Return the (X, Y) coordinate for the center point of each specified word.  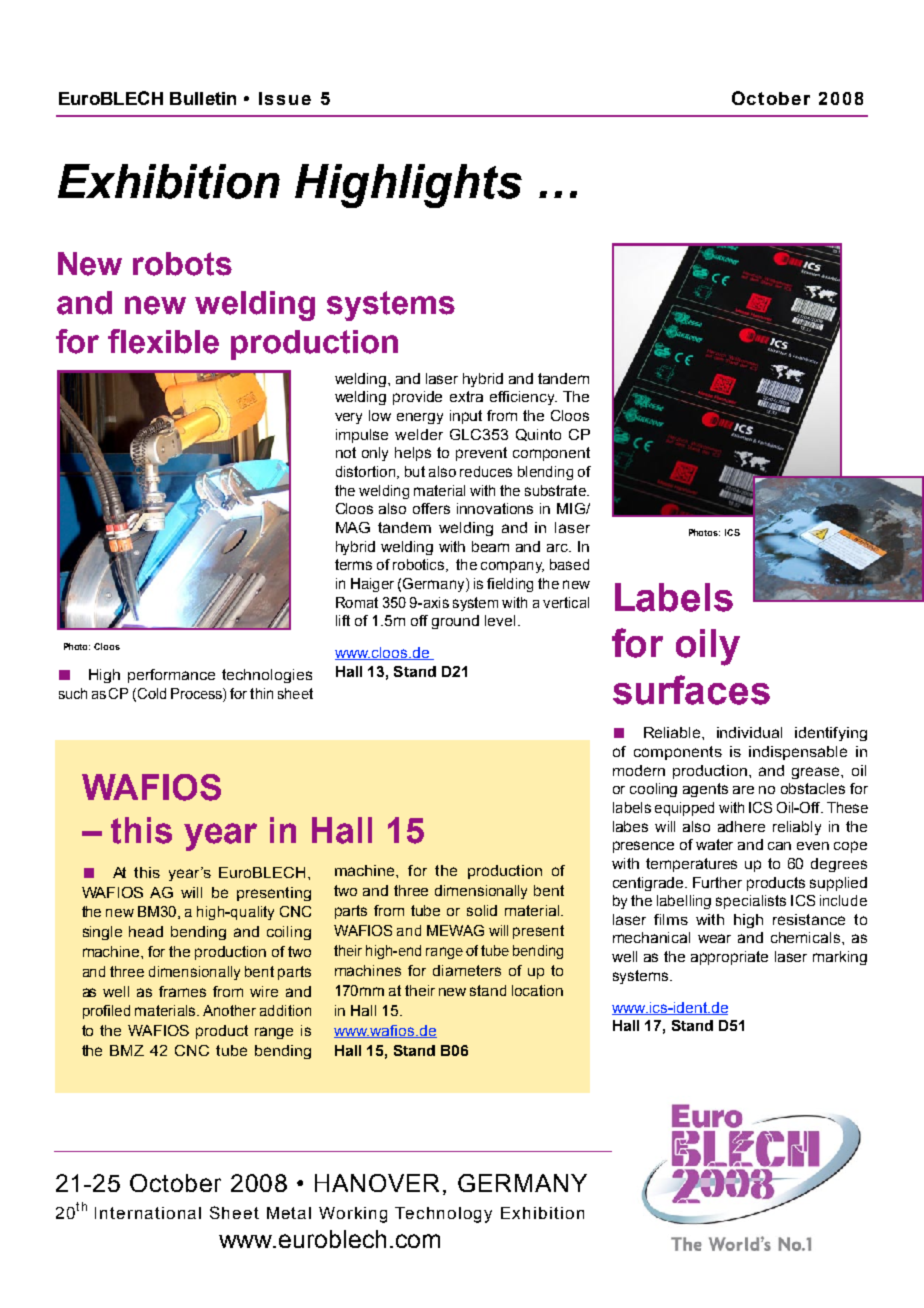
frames (182, 991)
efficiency (523, 398)
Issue (285, 98)
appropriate (729, 958)
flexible (163, 341)
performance (171, 676)
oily (708, 647)
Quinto (538, 435)
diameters (467, 970)
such (73, 693)
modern (639, 770)
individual (749, 732)
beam (490, 546)
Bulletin (203, 98)
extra (466, 396)
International (148, 1213)
